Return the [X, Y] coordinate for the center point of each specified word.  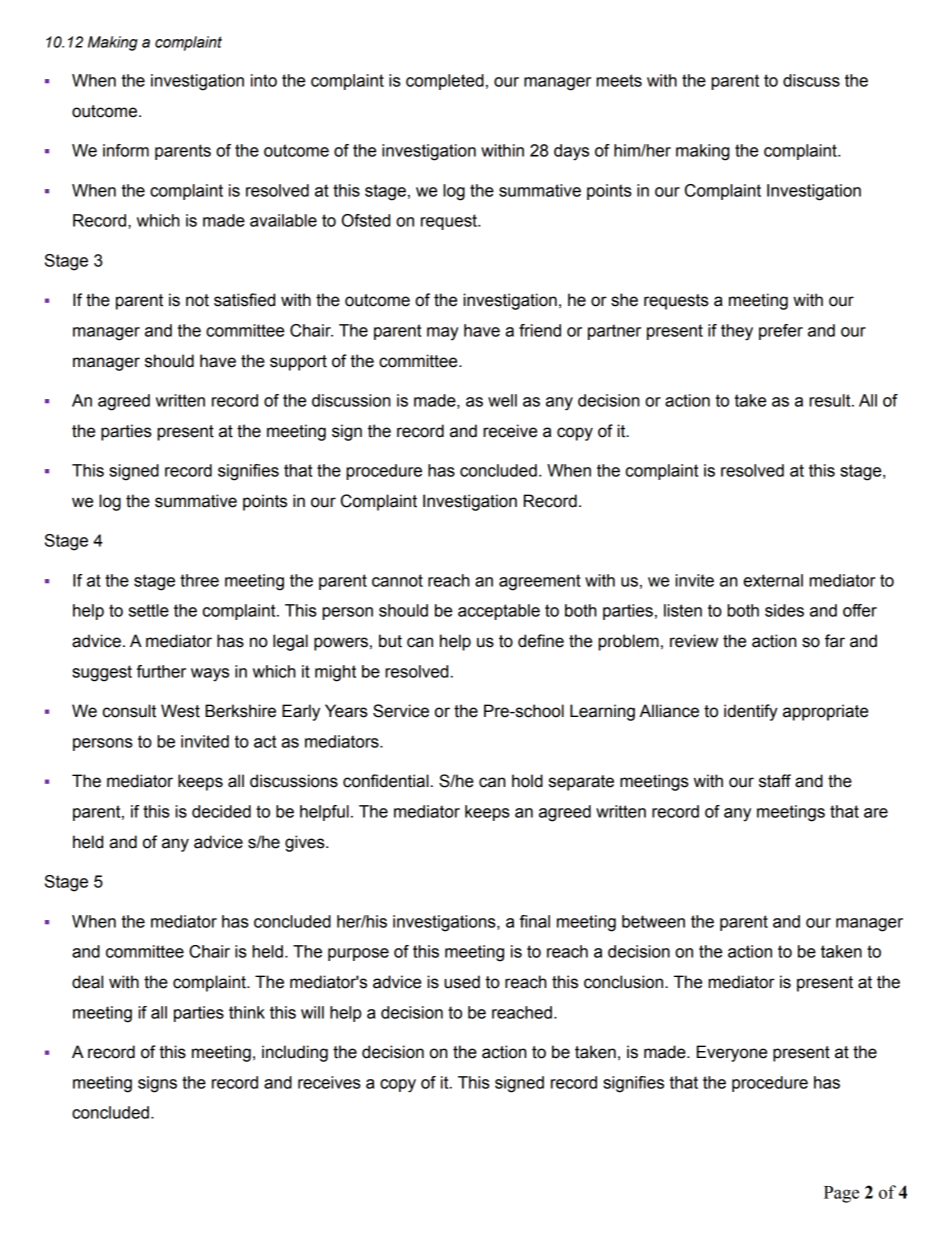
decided [221, 811]
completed [445, 82]
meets [619, 80]
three [199, 580]
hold [527, 781]
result [831, 400]
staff [775, 781]
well [502, 400]
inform [126, 150]
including [295, 1053]
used [462, 982]
